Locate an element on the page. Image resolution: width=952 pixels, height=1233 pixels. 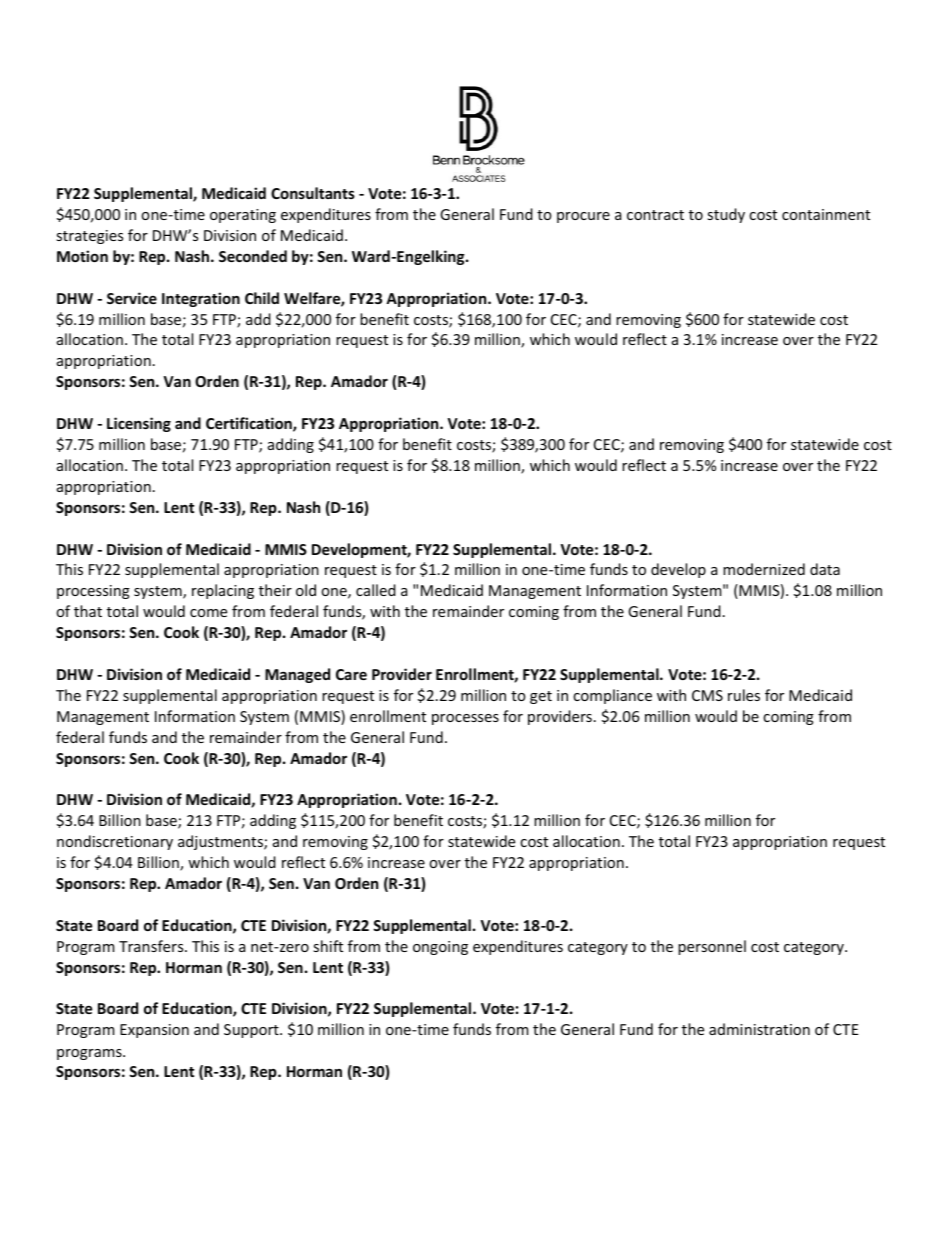
Expansion is located at coordinates (154, 1031).
